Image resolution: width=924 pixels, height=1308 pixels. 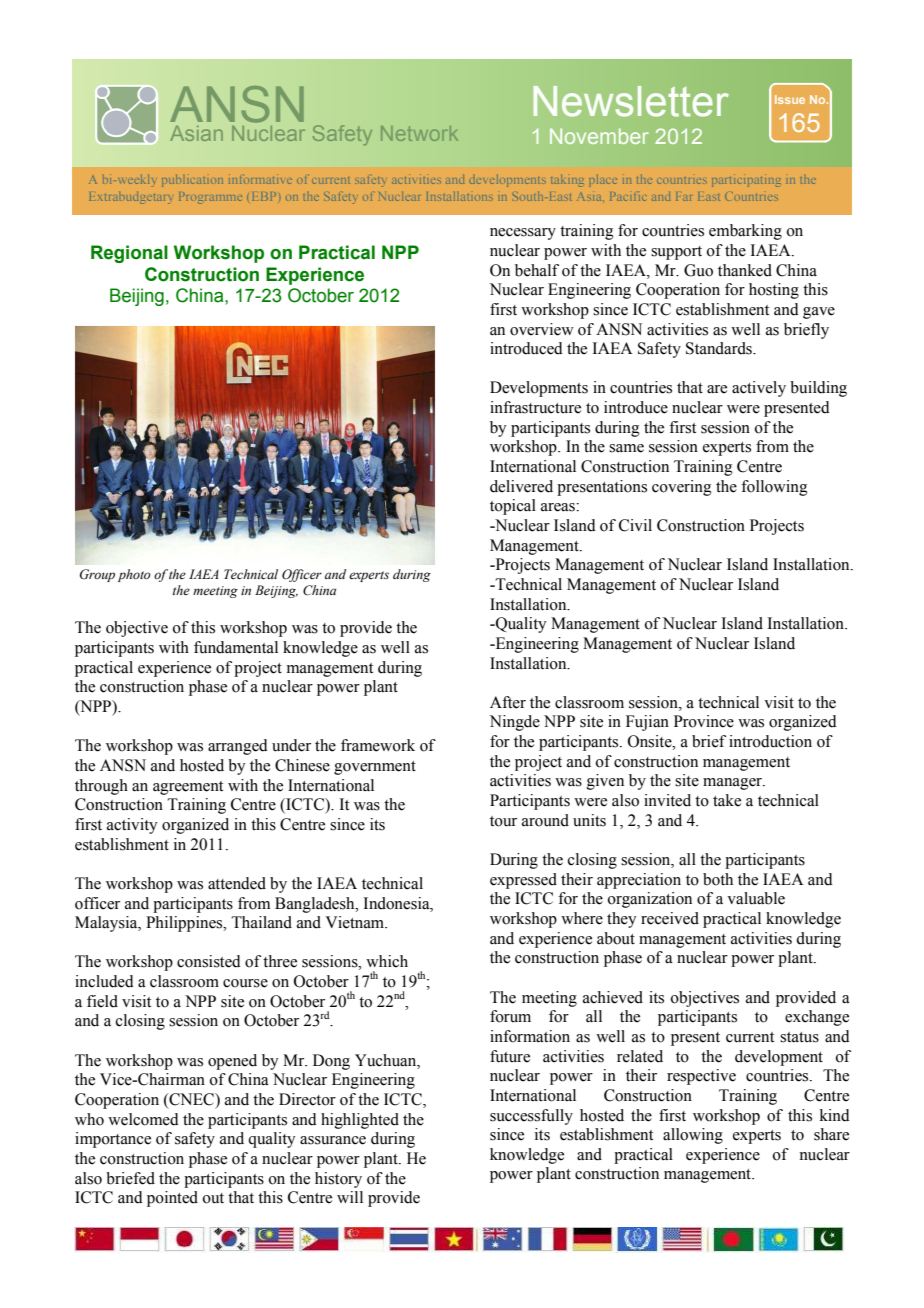 What do you see at coordinates (192, 181) in the document?
I see `publication` at bounding box center [192, 181].
